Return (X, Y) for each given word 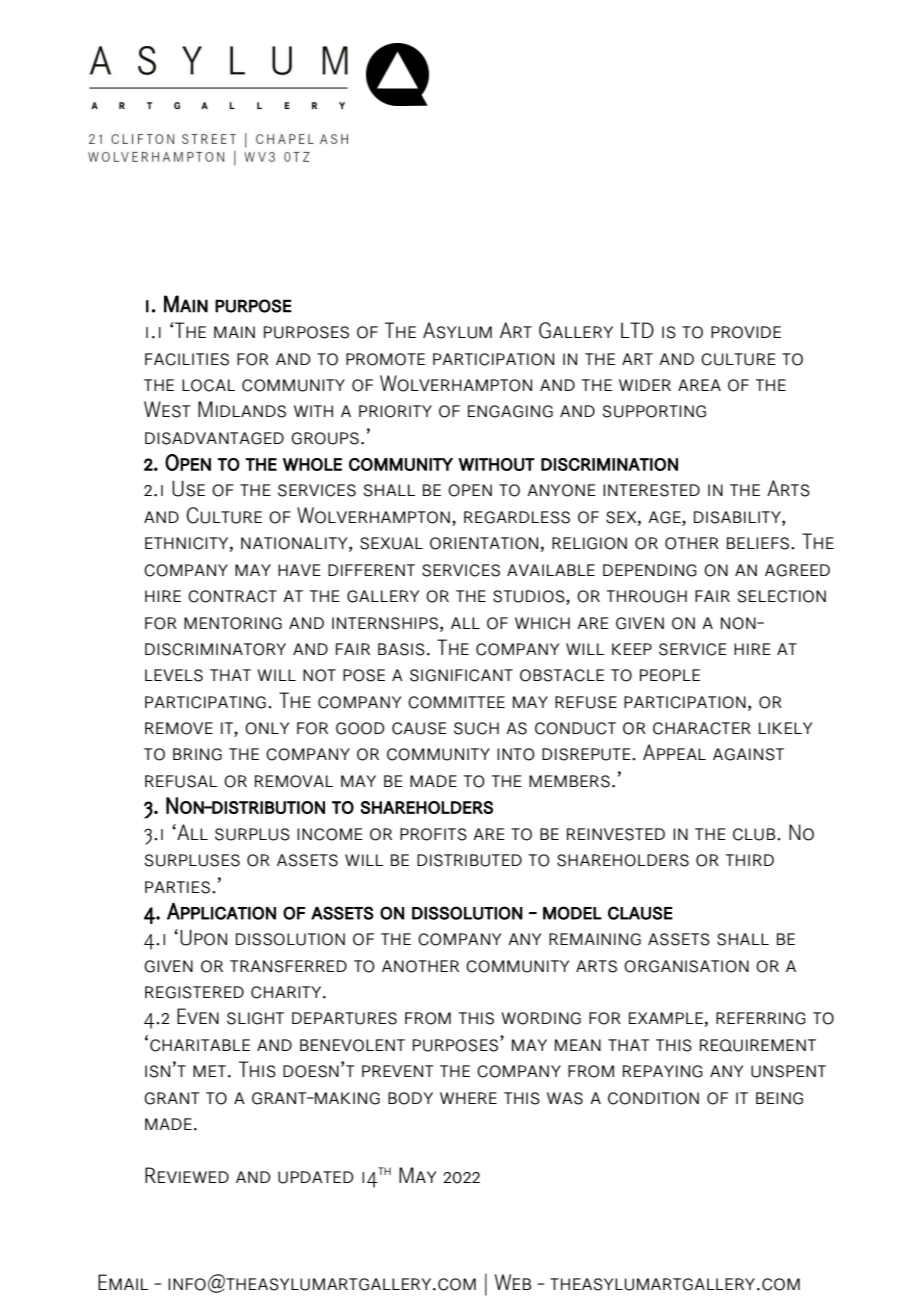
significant (461, 675)
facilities (187, 359)
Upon (203, 938)
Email (123, 1282)
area (699, 385)
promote (385, 359)
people (670, 675)
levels (174, 675)
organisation (686, 966)
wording (541, 1018)
